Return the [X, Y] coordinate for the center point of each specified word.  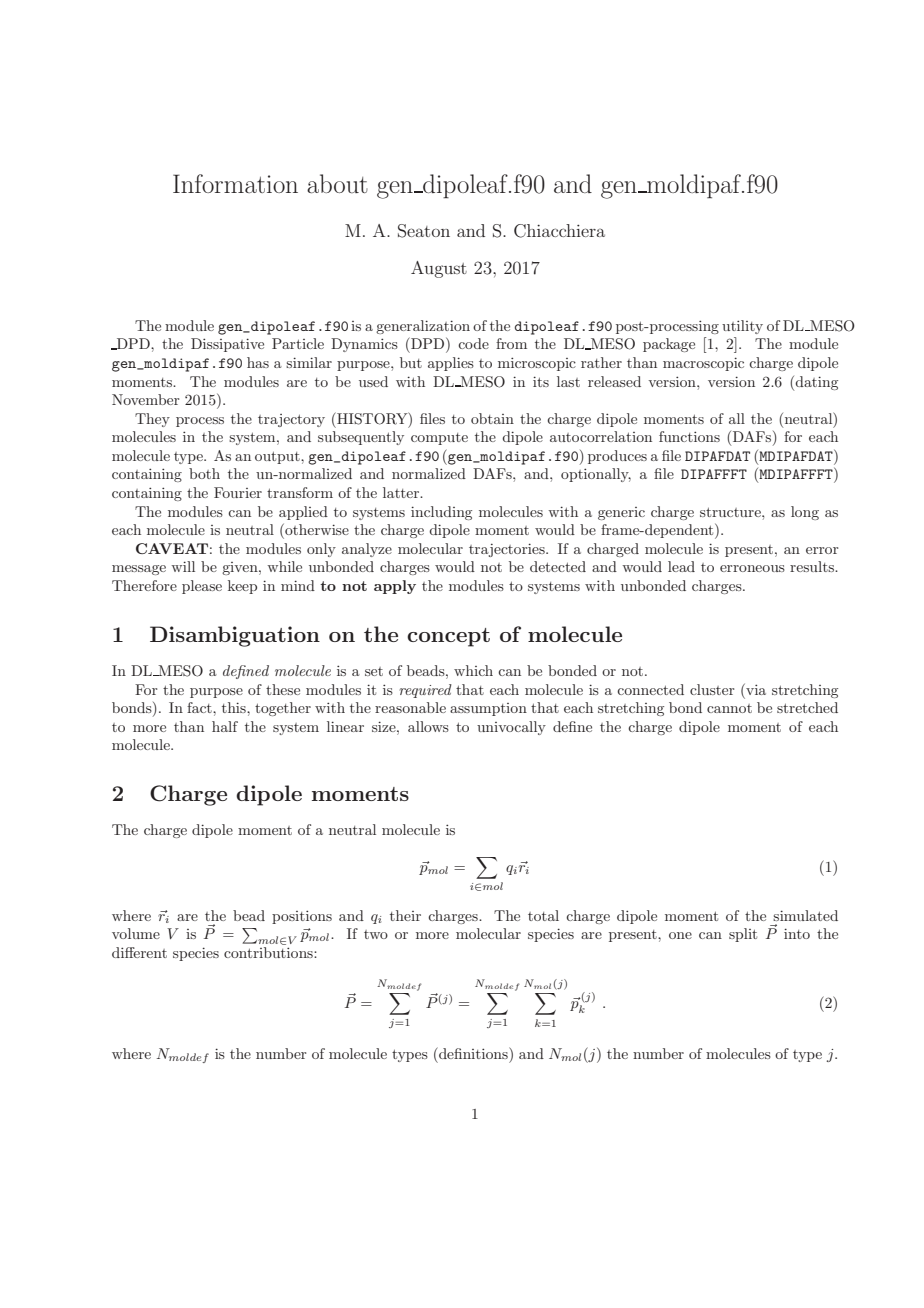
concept [448, 637]
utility [742, 327]
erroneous [752, 568]
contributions [269, 952]
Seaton [424, 231]
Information [235, 183]
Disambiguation [235, 636]
